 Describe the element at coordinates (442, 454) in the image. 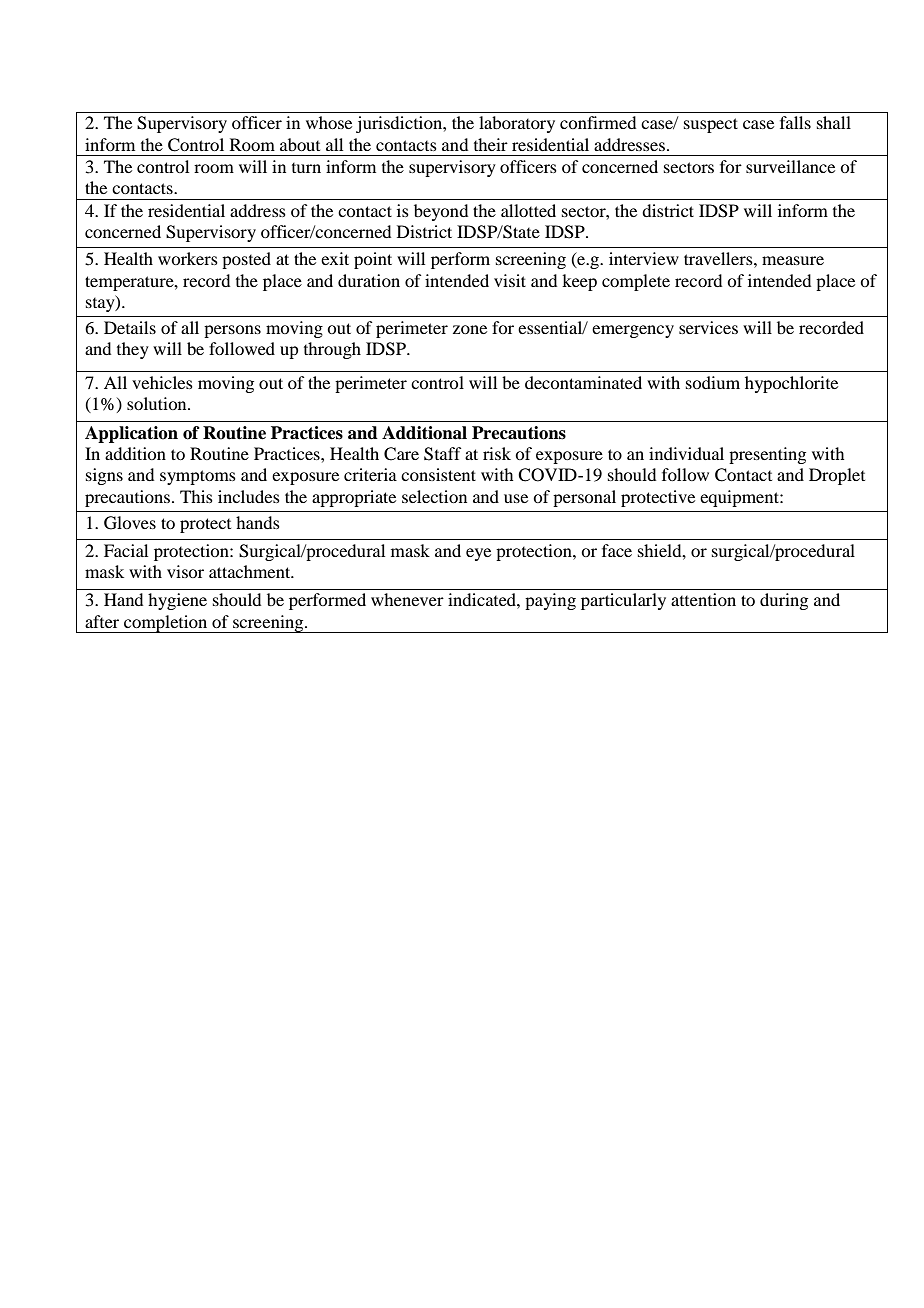

I see `Staff` at that location.
